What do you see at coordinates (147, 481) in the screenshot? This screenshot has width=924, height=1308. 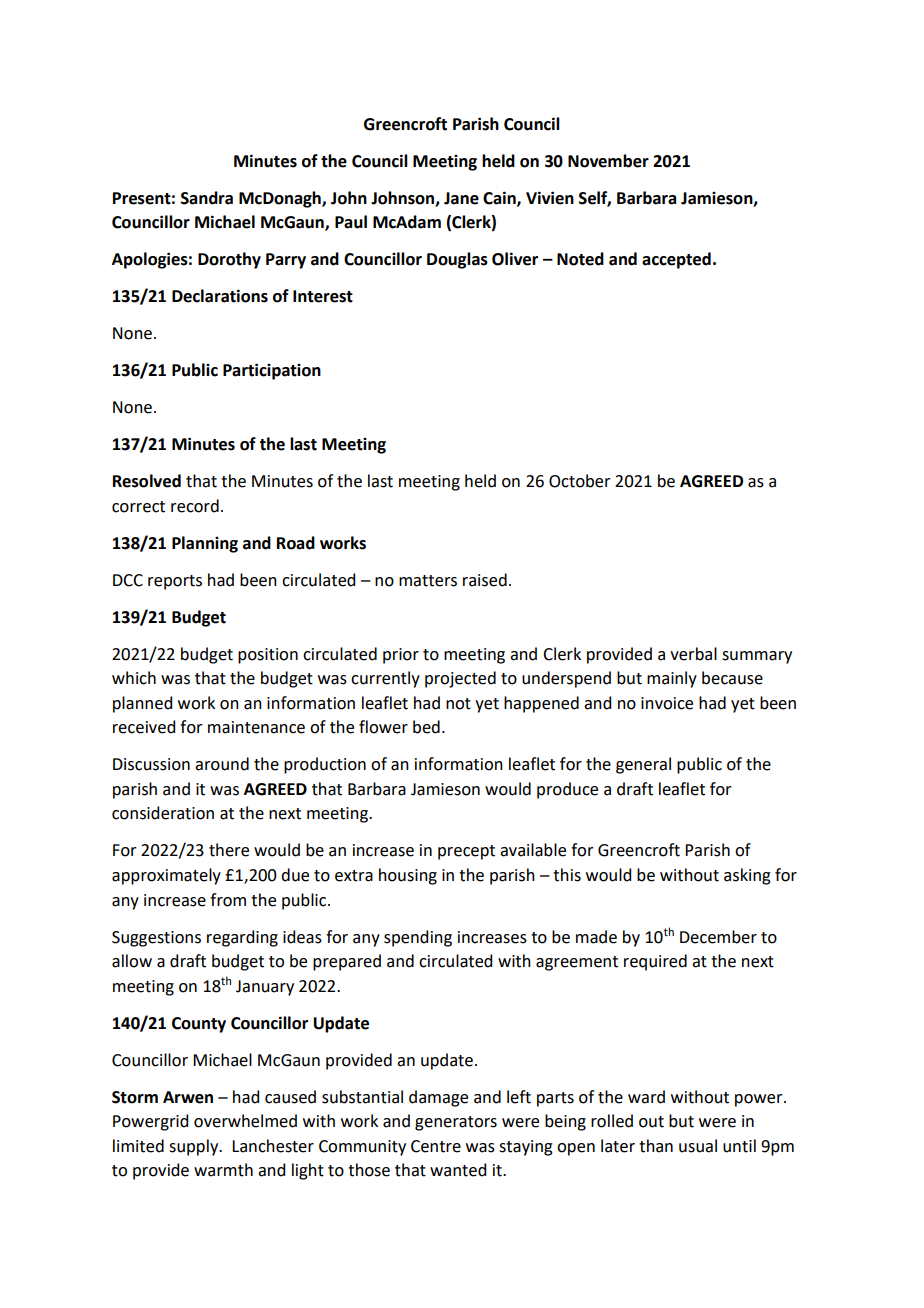 I see `Resolved` at bounding box center [147, 481].
